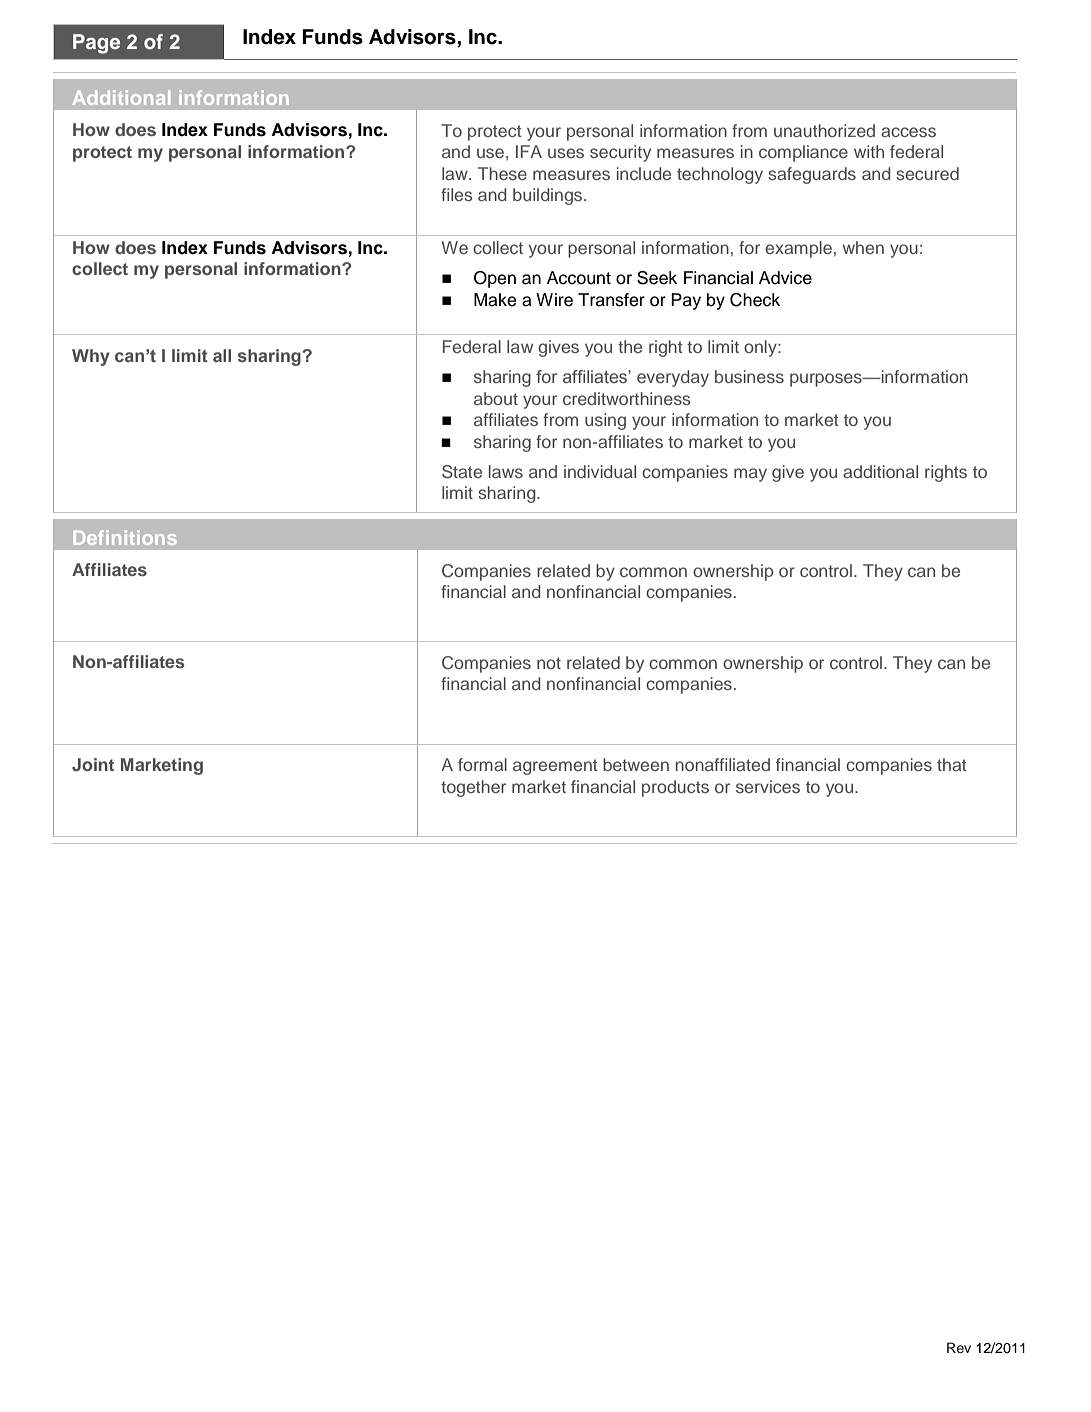 This screenshot has width=1091, height=1412. Describe the element at coordinates (529, 151) in the screenshot. I see `IFA` at that location.
